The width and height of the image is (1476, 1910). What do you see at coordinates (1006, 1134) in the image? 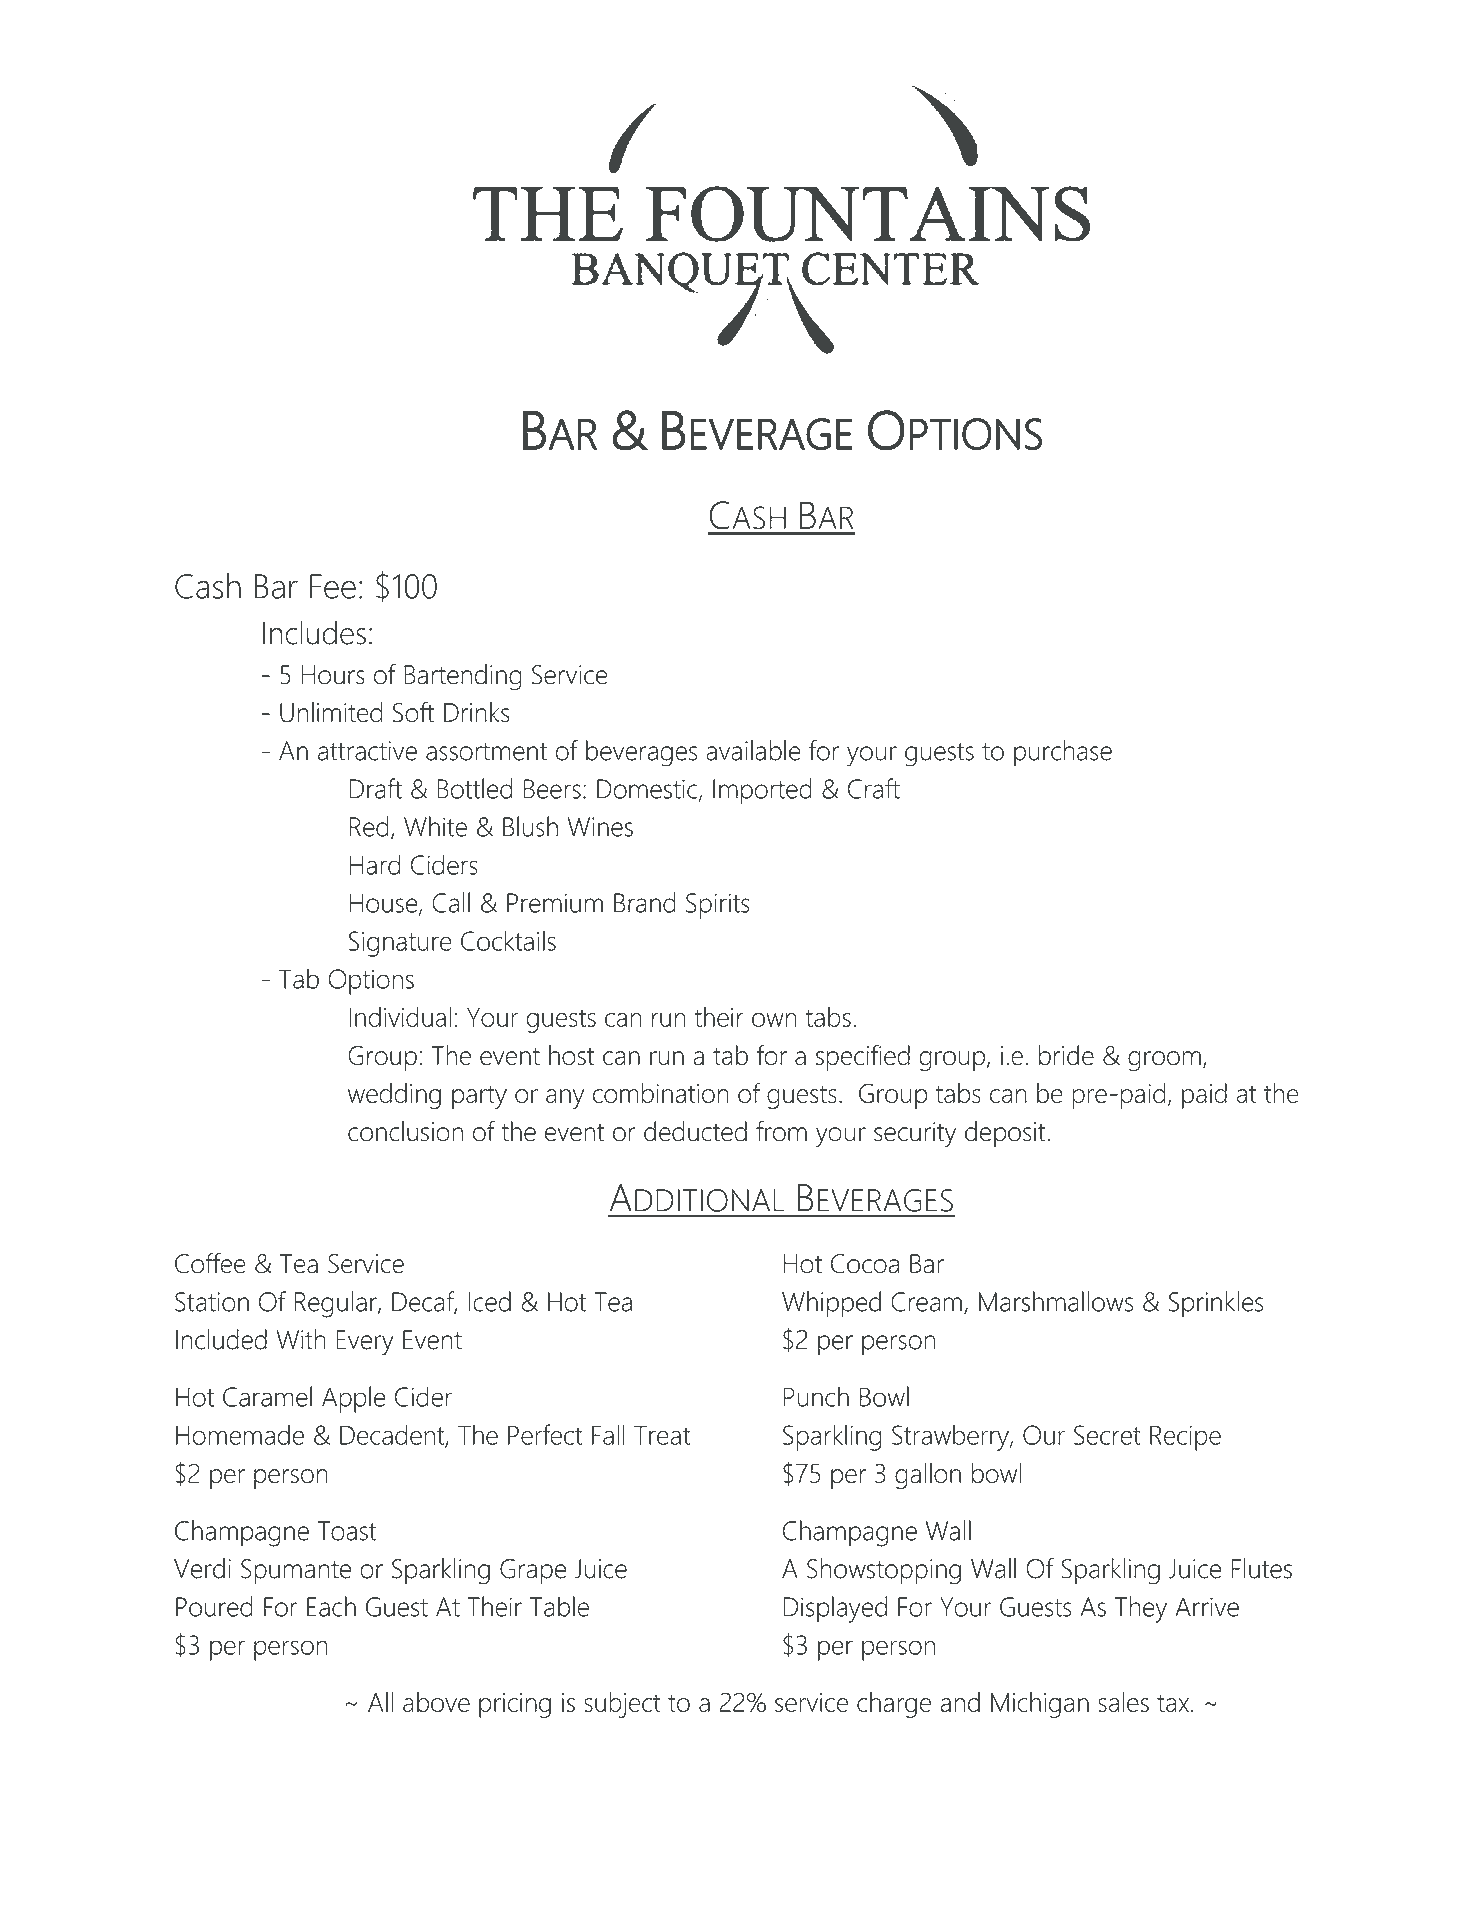
I see `deposit` at bounding box center [1006, 1134].
